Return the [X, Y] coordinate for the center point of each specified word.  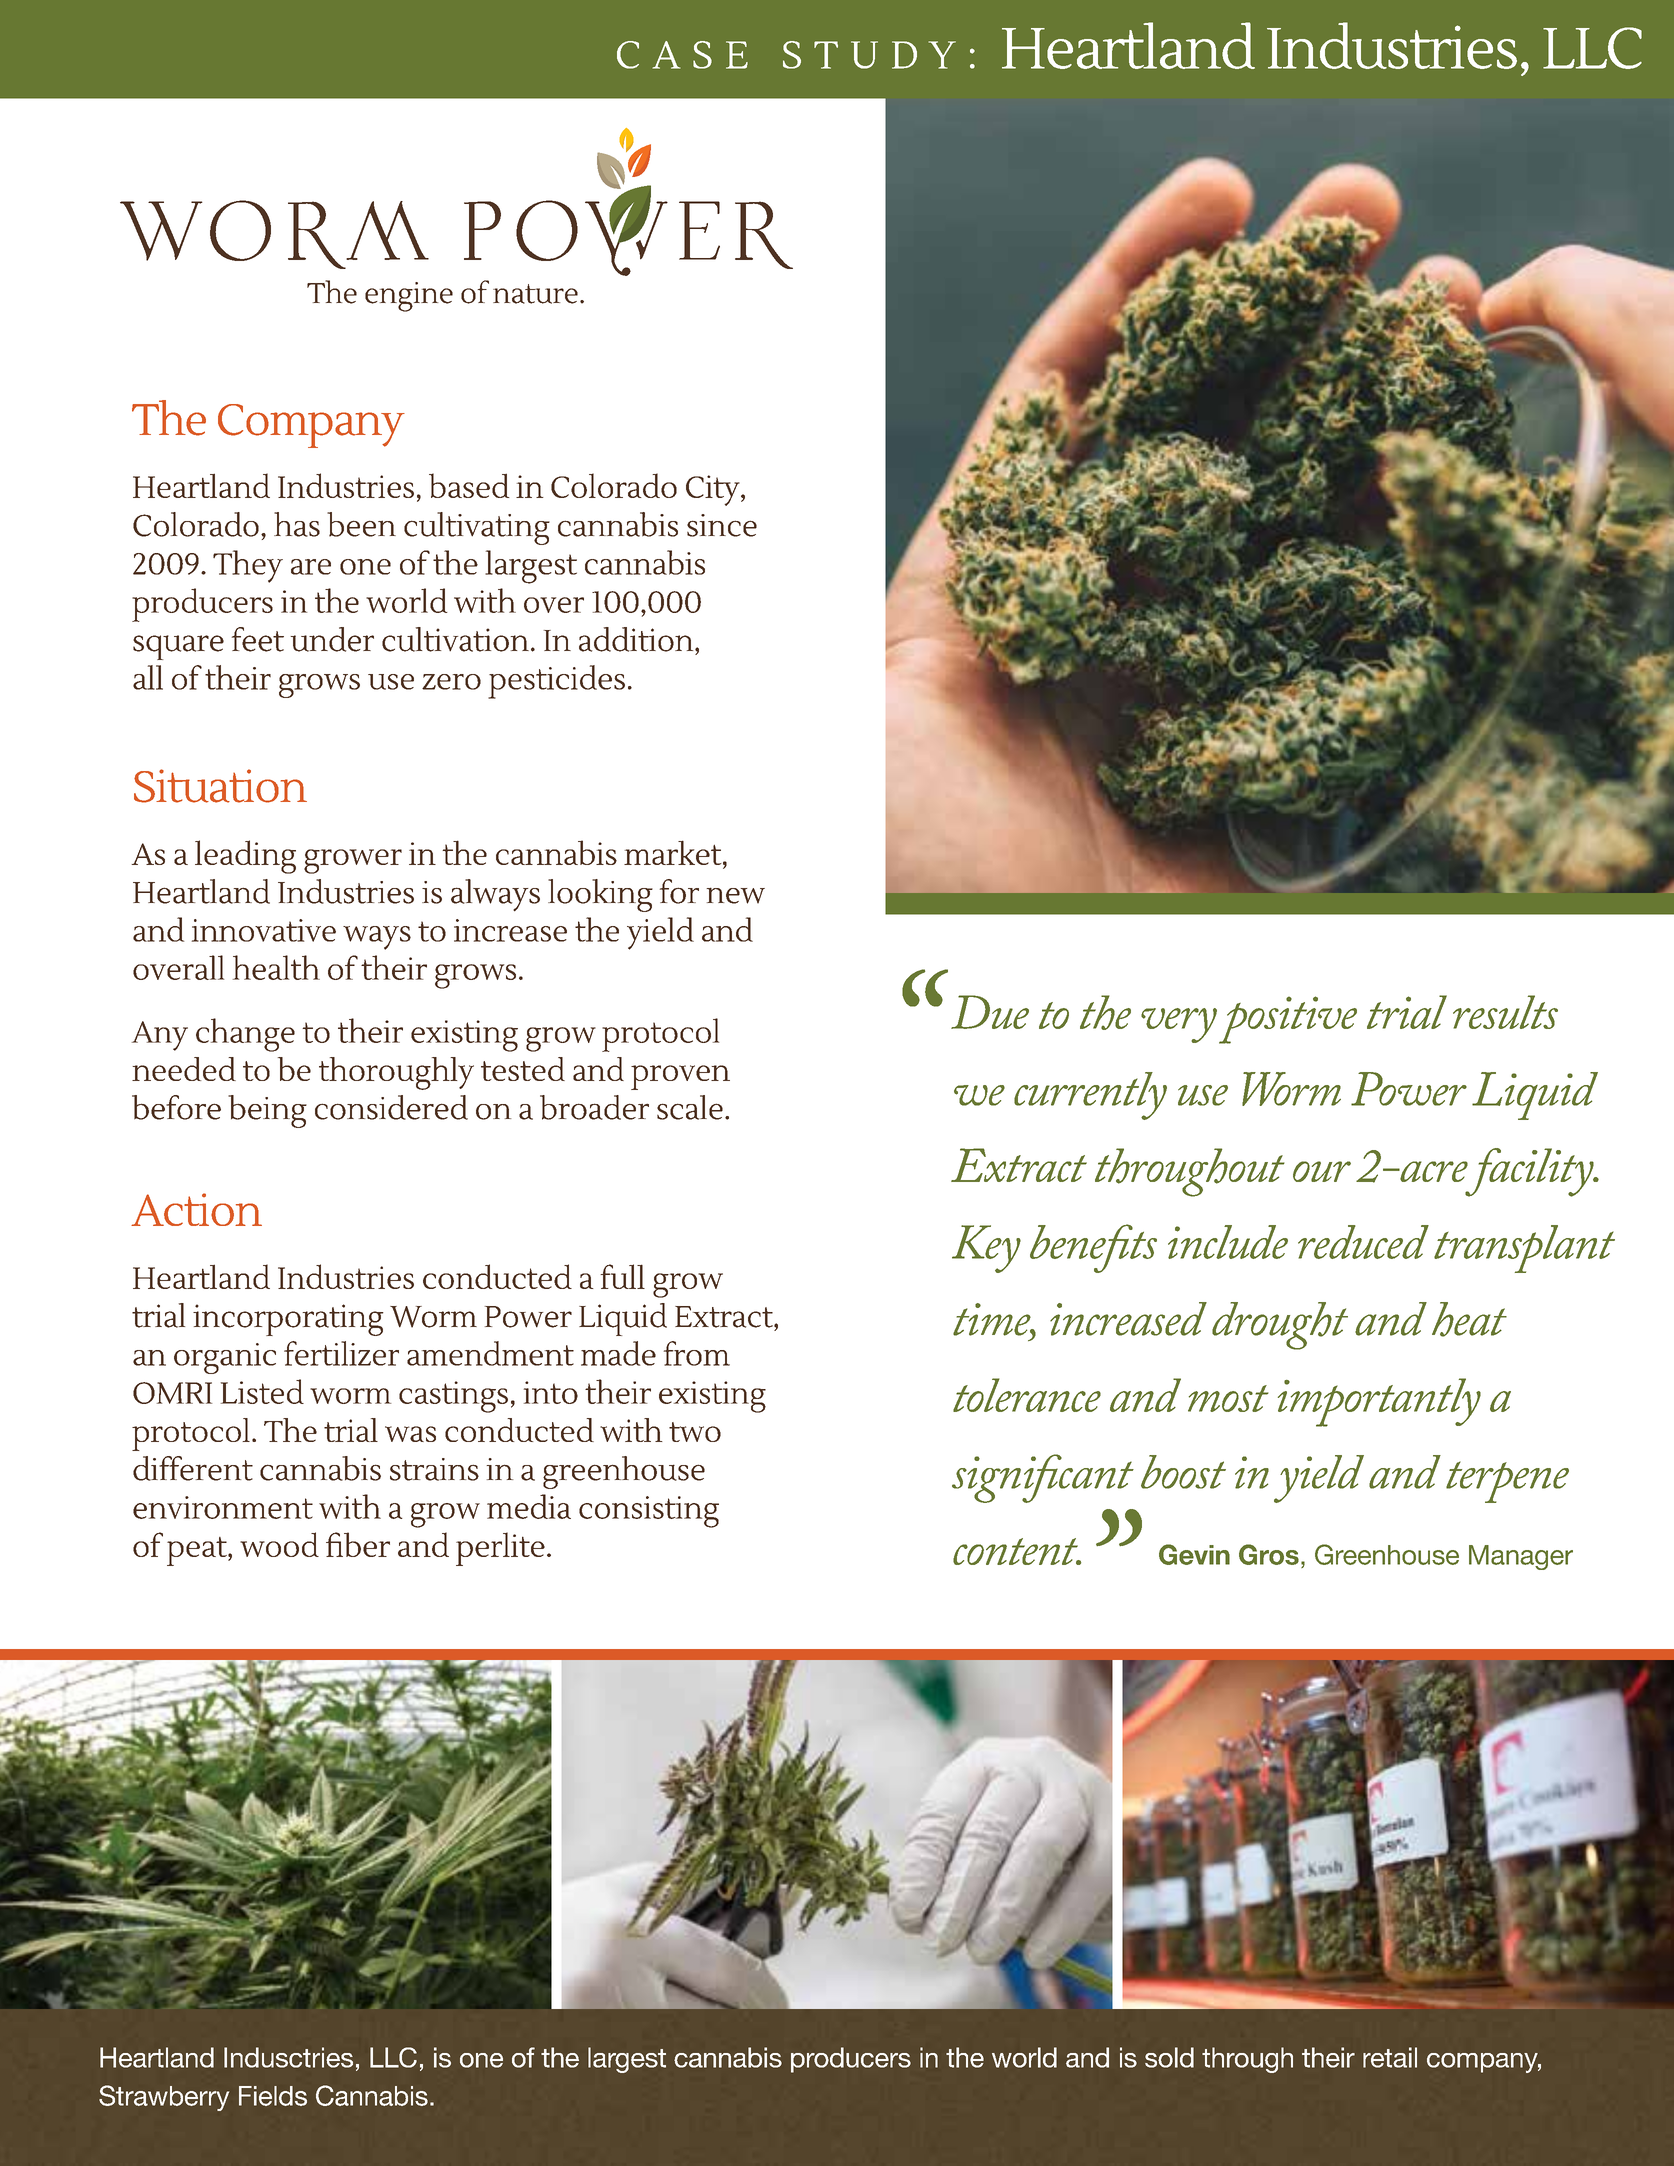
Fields [273, 2096]
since [722, 525]
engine [409, 297]
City [714, 490]
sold [1169, 2057]
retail [1390, 2057]
